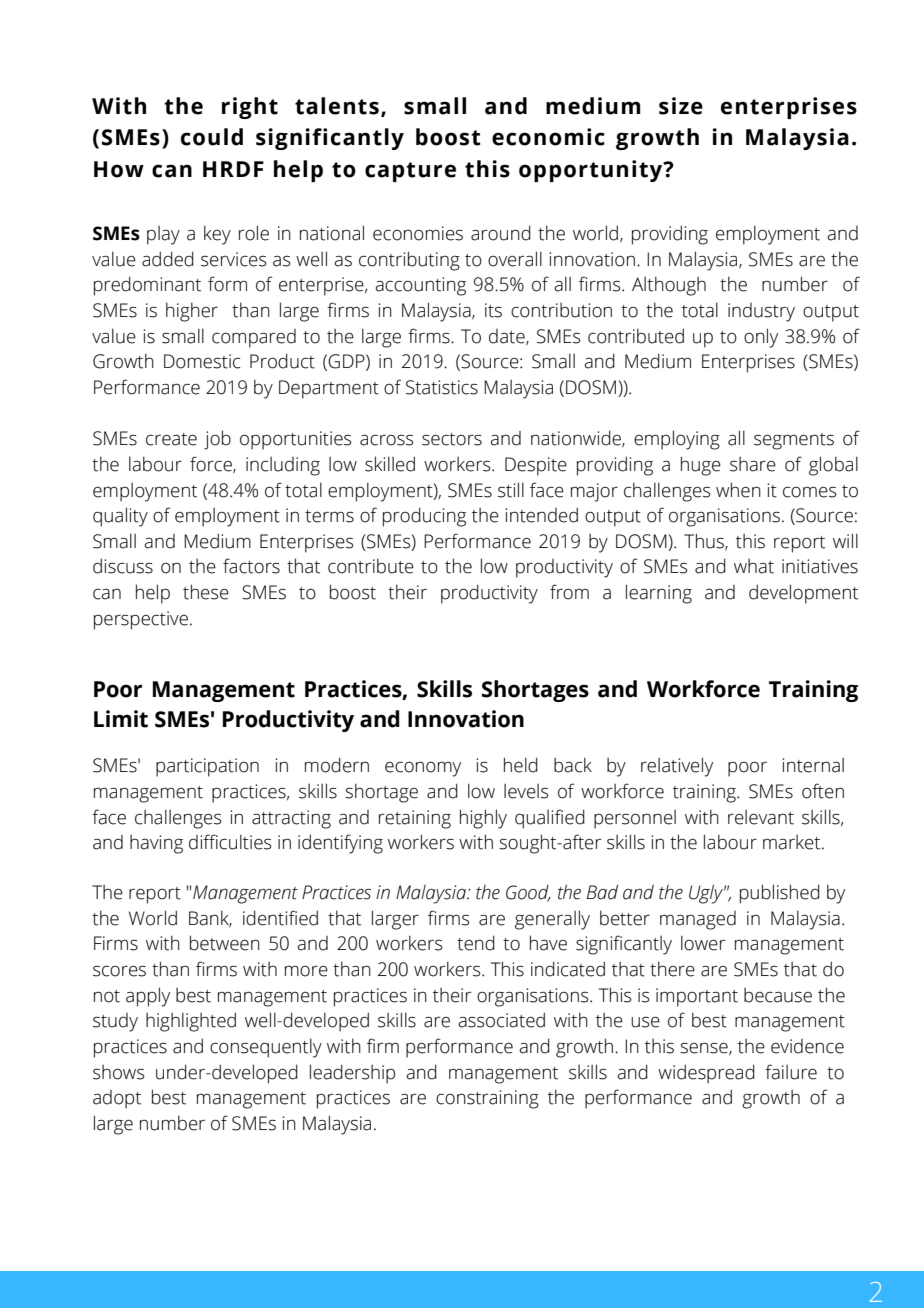 The width and height of the screenshot is (924, 1308). What do you see at coordinates (202, 361) in the screenshot?
I see `Domestic` at bounding box center [202, 361].
